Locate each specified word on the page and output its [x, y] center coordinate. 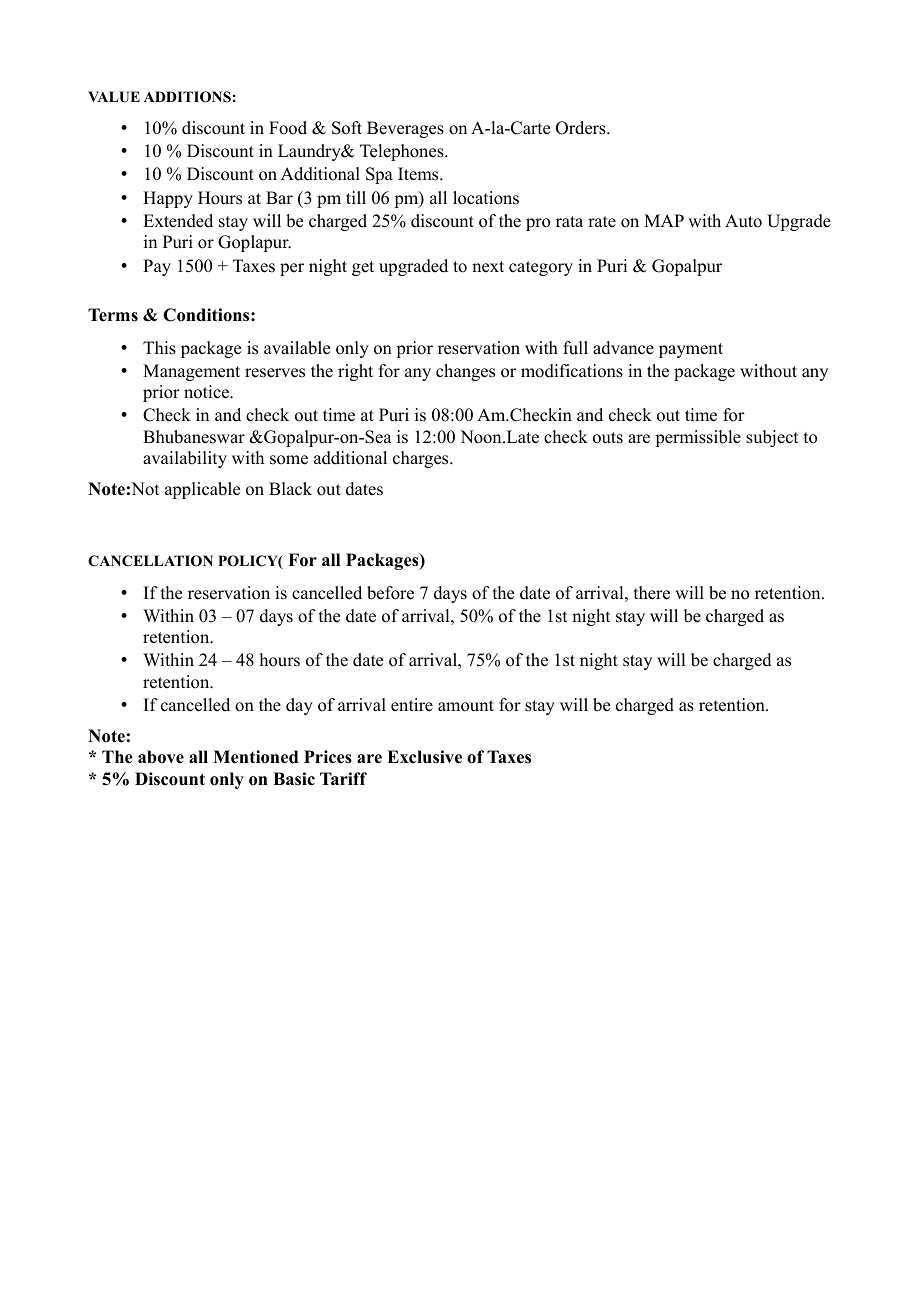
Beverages [405, 129]
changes [465, 372]
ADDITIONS [187, 97]
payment [691, 350]
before [390, 593]
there [652, 593]
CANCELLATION [150, 561]
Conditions [207, 315]
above [161, 757]
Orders [582, 128]
